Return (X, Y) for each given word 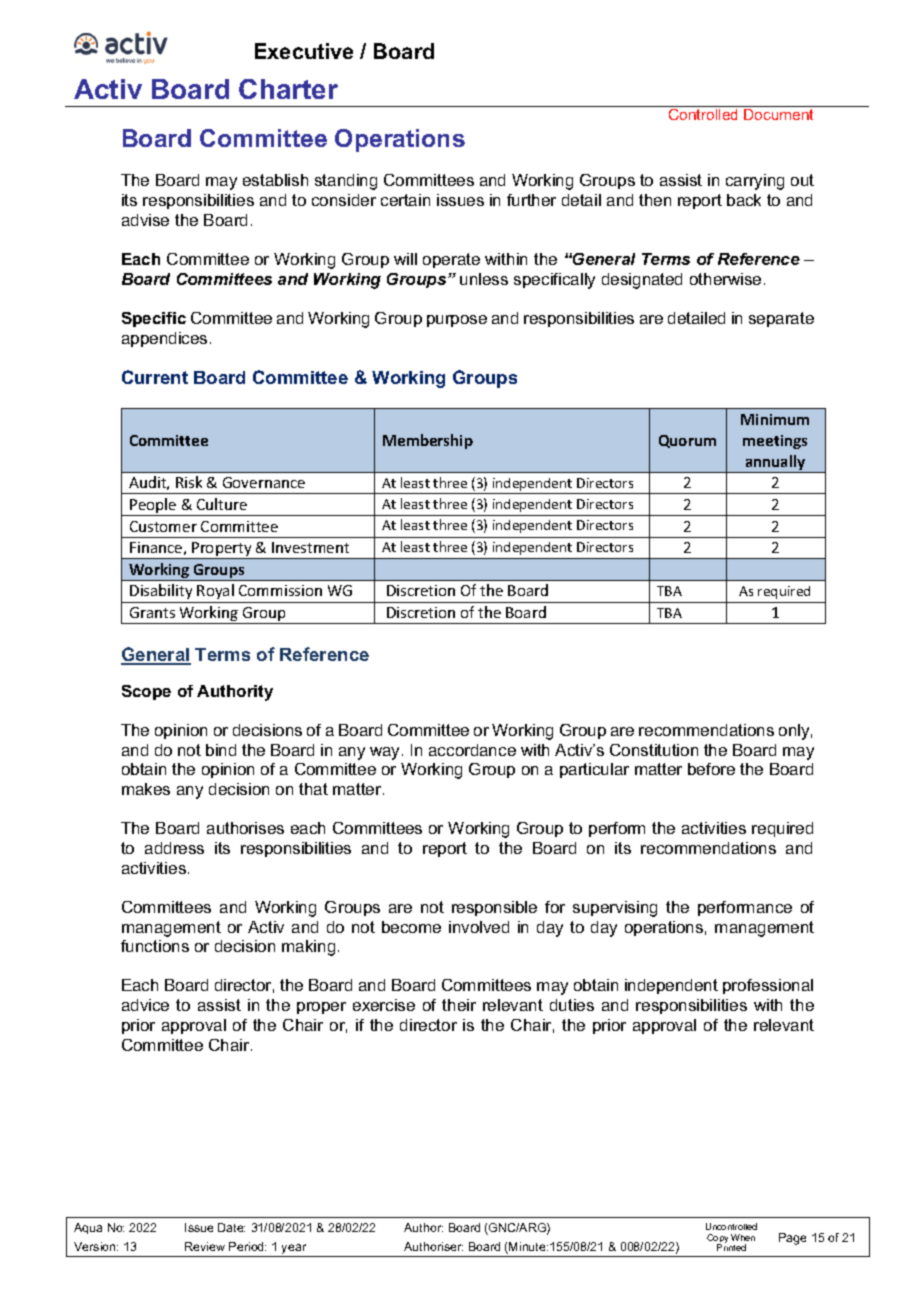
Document (778, 114)
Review (205, 1246)
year (294, 1250)
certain (405, 200)
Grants (152, 612)
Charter (288, 89)
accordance (472, 750)
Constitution (654, 750)
